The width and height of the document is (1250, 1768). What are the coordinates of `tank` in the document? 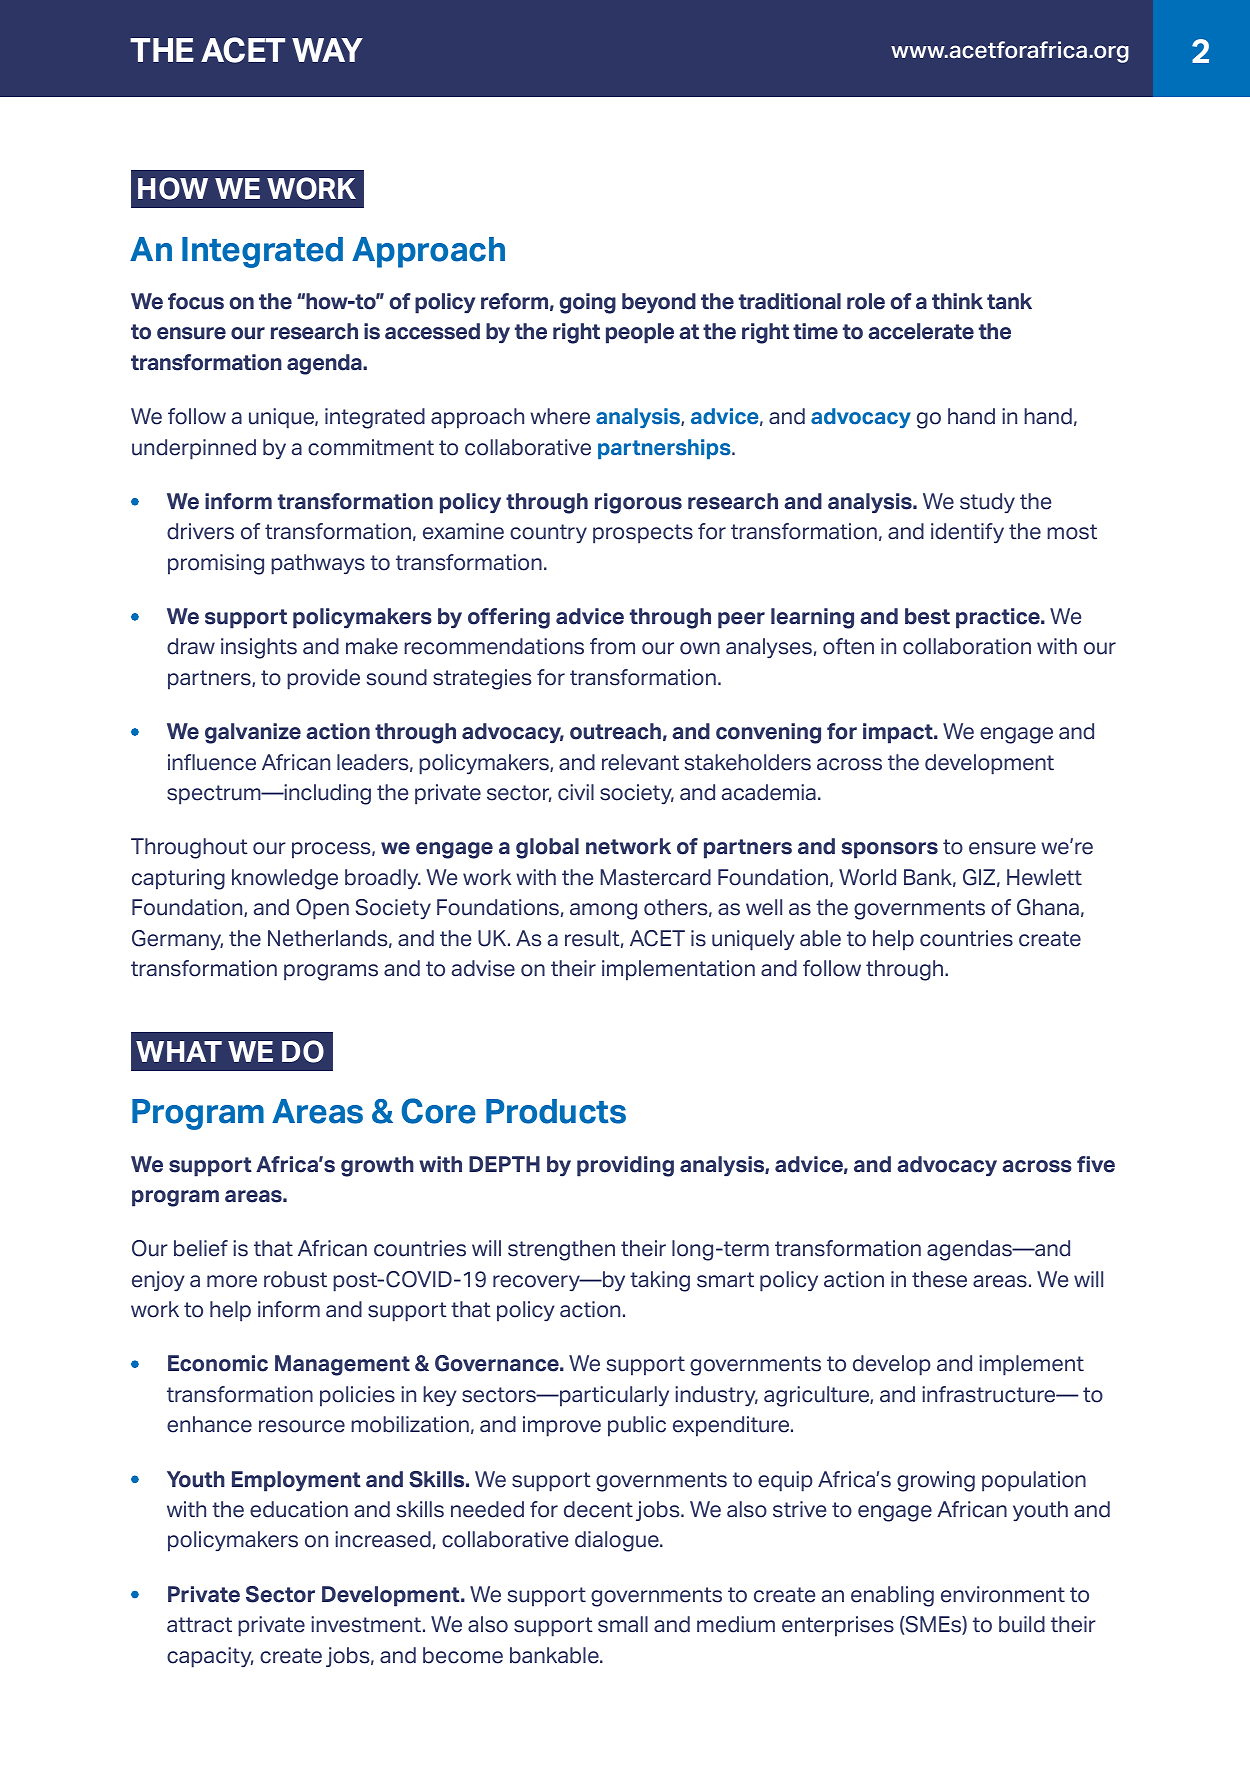 It's located at (1009, 301).
